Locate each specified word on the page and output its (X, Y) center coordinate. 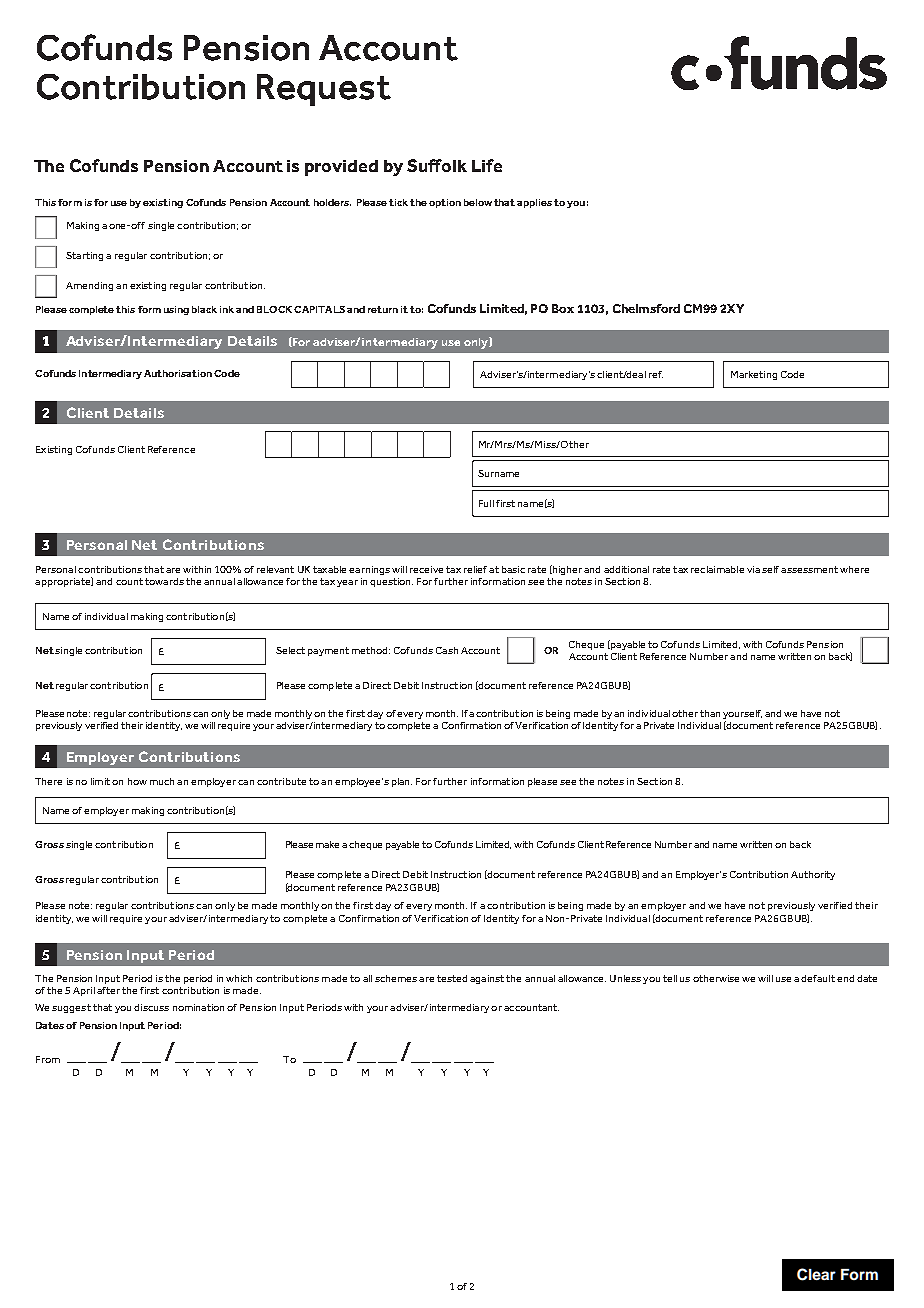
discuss (151, 1007)
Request (324, 90)
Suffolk (437, 165)
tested (452, 978)
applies (534, 203)
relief (475, 569)
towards (164, 581)
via (753, 569)
